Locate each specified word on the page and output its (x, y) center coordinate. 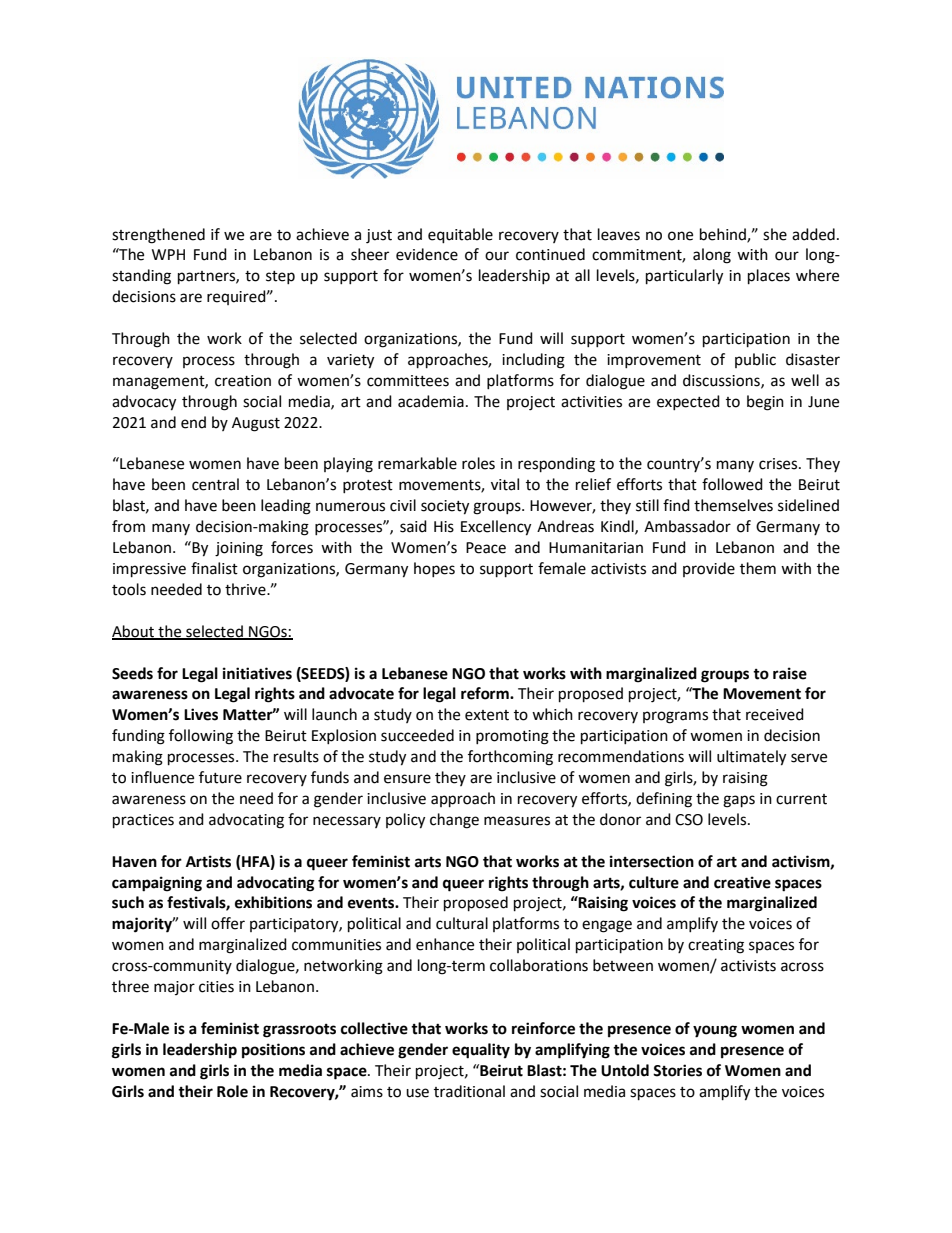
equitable (460, 236)
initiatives (257, 673)
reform (486, 693)
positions (273, 1051)
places (769, 277)
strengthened (158, 236)
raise (790, 673)
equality (481, 1051)
